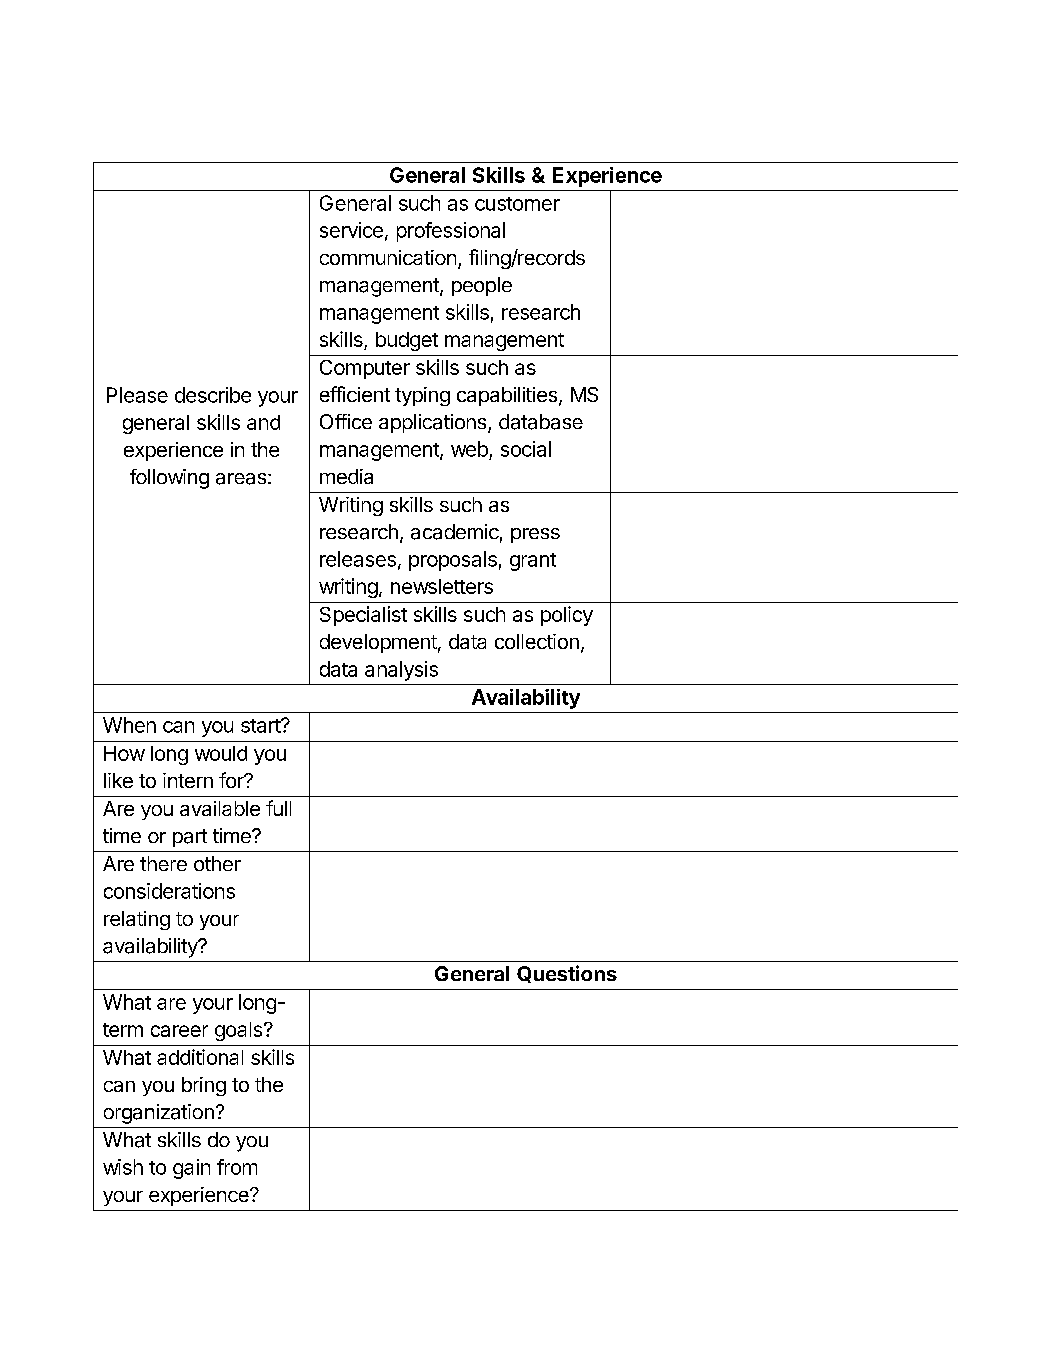 The height and width of the screenshot is (1360, 1051). What do you see at coordinates (401, 671) in the screenshot?
I see `analysis` at bounding box center [401, 671].
